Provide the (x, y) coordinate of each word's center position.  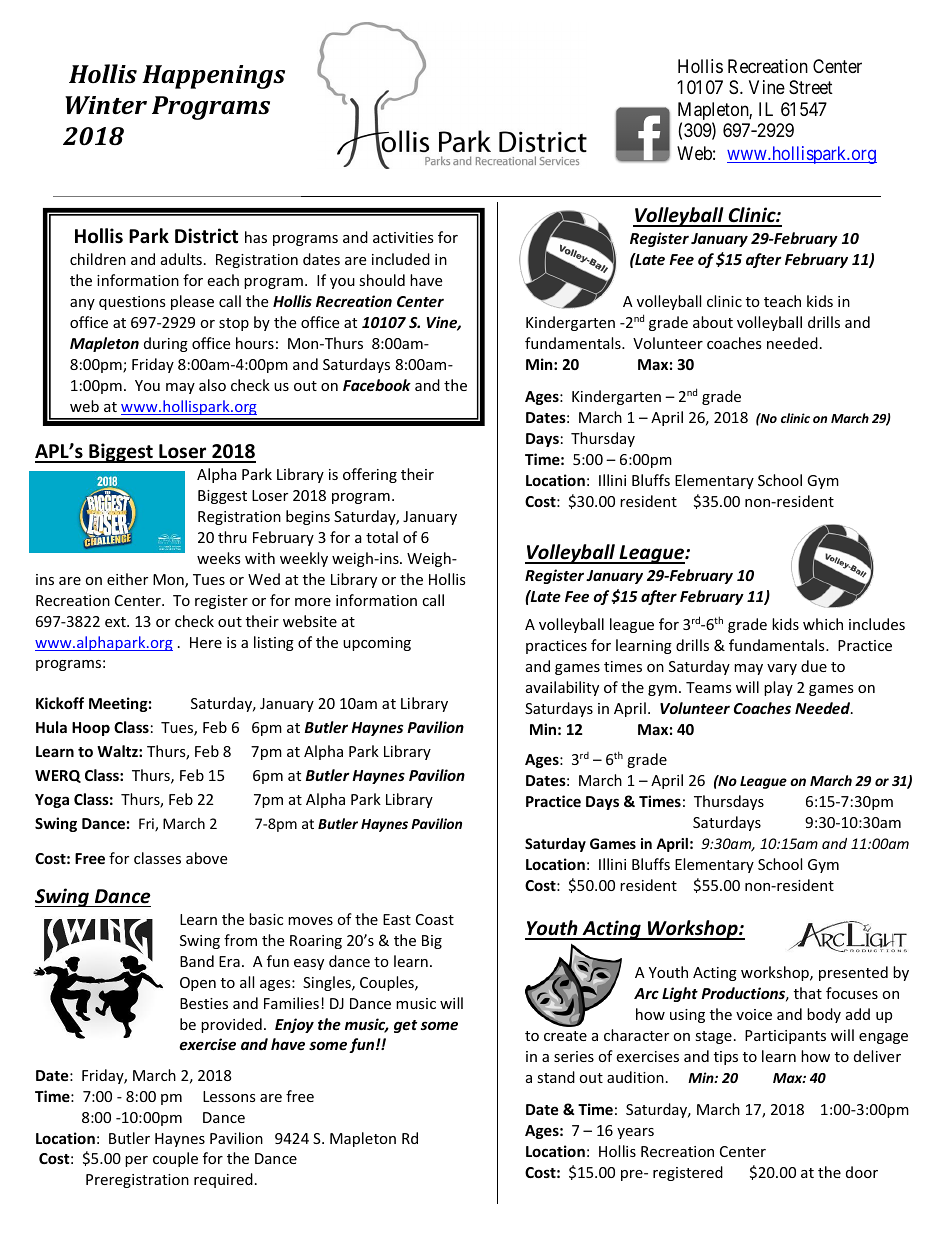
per (136, 1161)
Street (811, 87)
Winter (106, 105)
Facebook (377, 385)
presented (853, 973)
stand (556, 1077)
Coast (435, 919)
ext (116, 622)
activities (403, 237)
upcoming (377, 644)
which (823, 624)
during (166, 344)
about (713, 322)
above (206, 858)
